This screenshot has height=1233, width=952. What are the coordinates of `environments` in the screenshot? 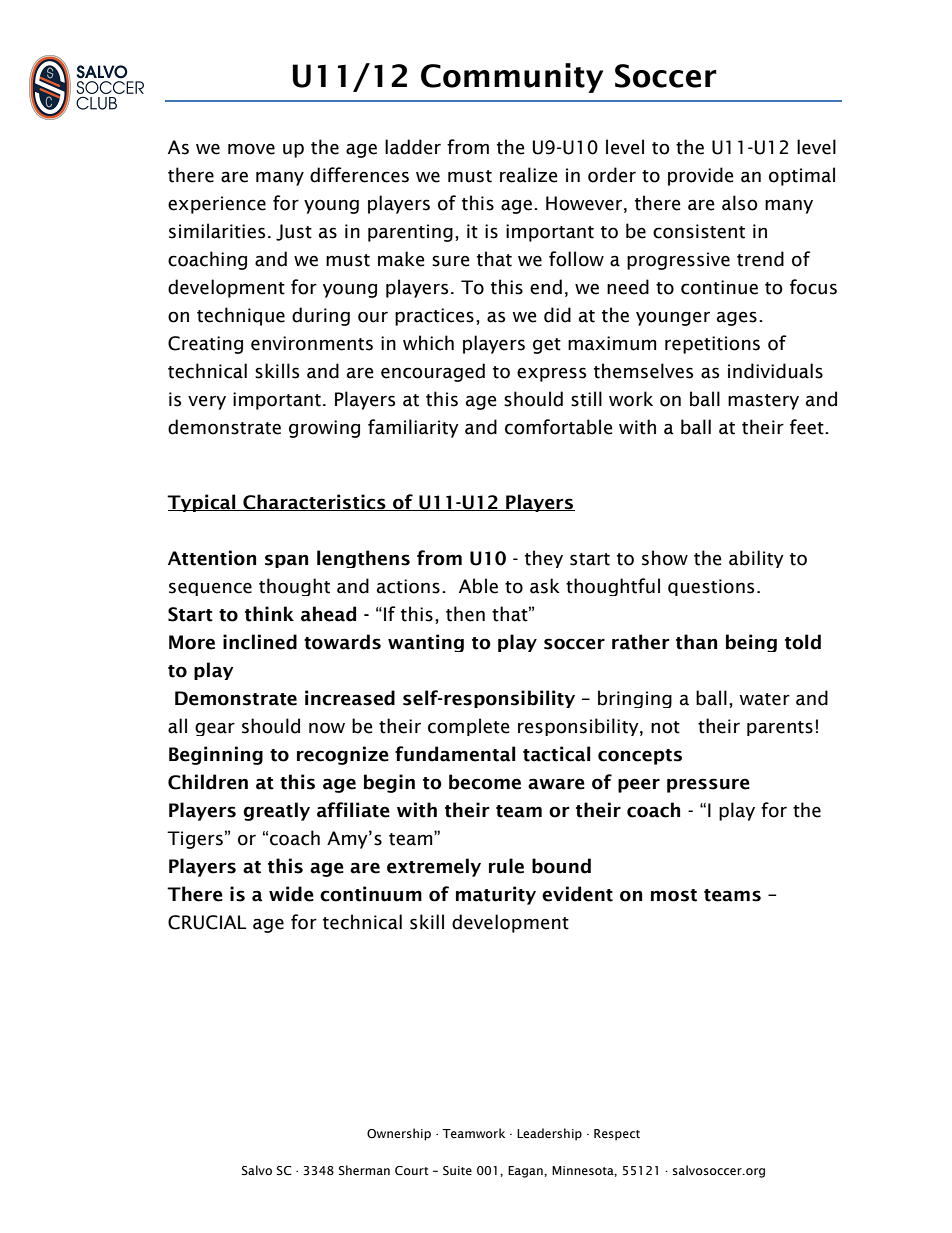 It's located at (312, 343).
